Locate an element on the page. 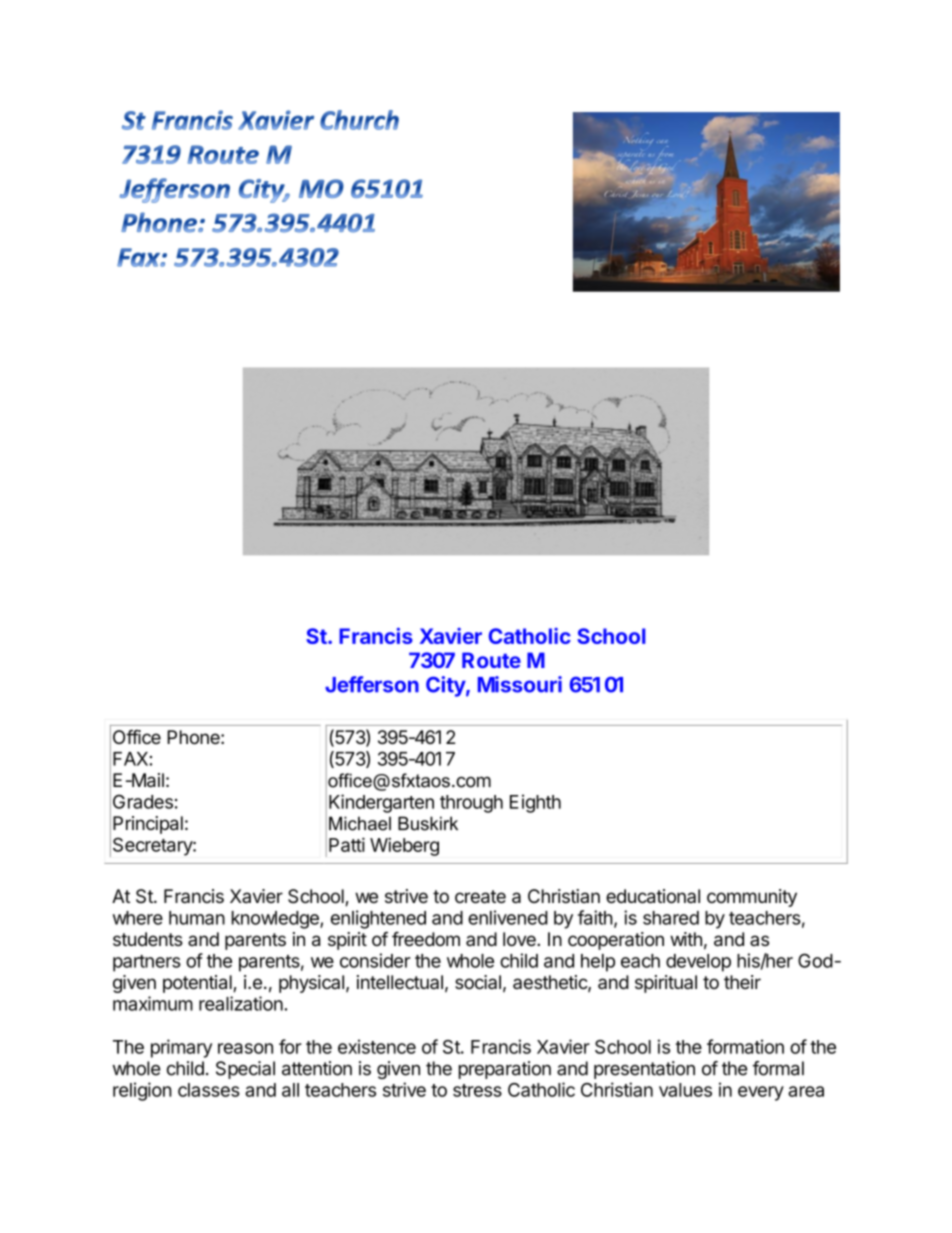  social is located at coordinates (478, 982).
